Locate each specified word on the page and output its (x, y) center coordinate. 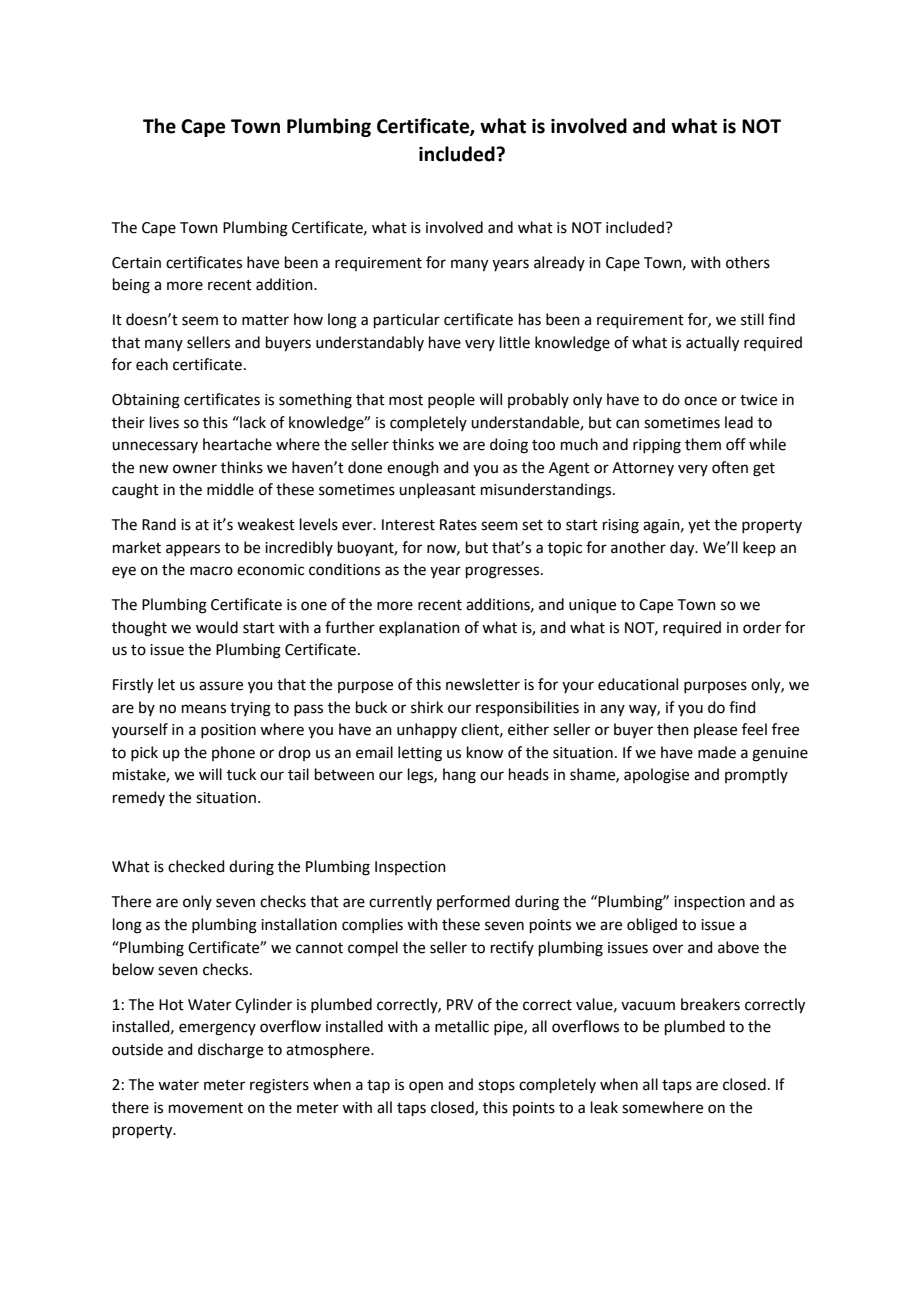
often (730, 467)
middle (230, 489)
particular (407, 320)
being (131, 286)
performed (473, 902)
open (426, 1087)
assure (221, 686)
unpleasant (437, 490)
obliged (652, 926)
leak (604, 1107)
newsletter (483, 684)
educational (638, 684)
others (748, 262)
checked (196, 866)
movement (206, 1108)
